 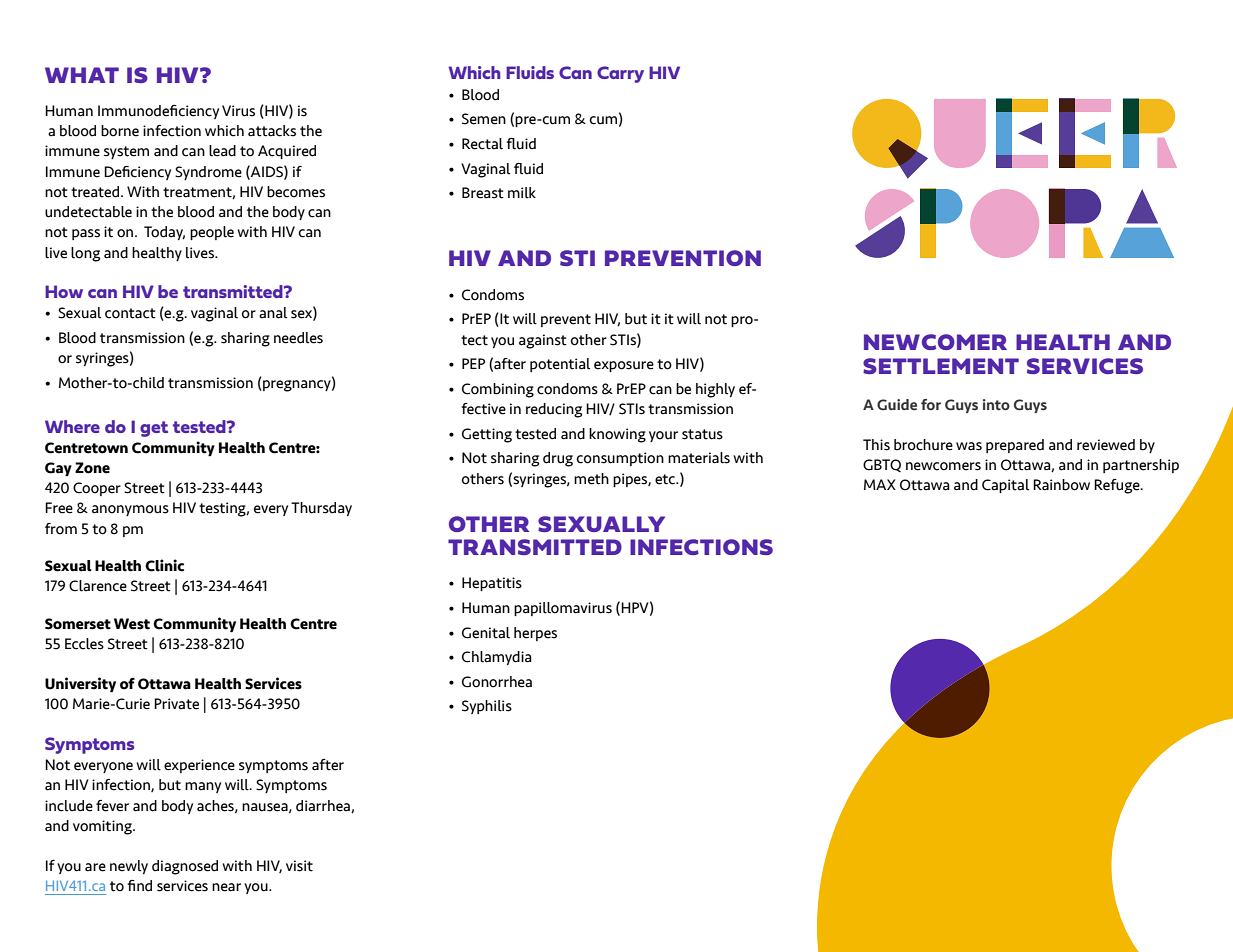 I want to click on Cooper, so click(x=97, y=489).
